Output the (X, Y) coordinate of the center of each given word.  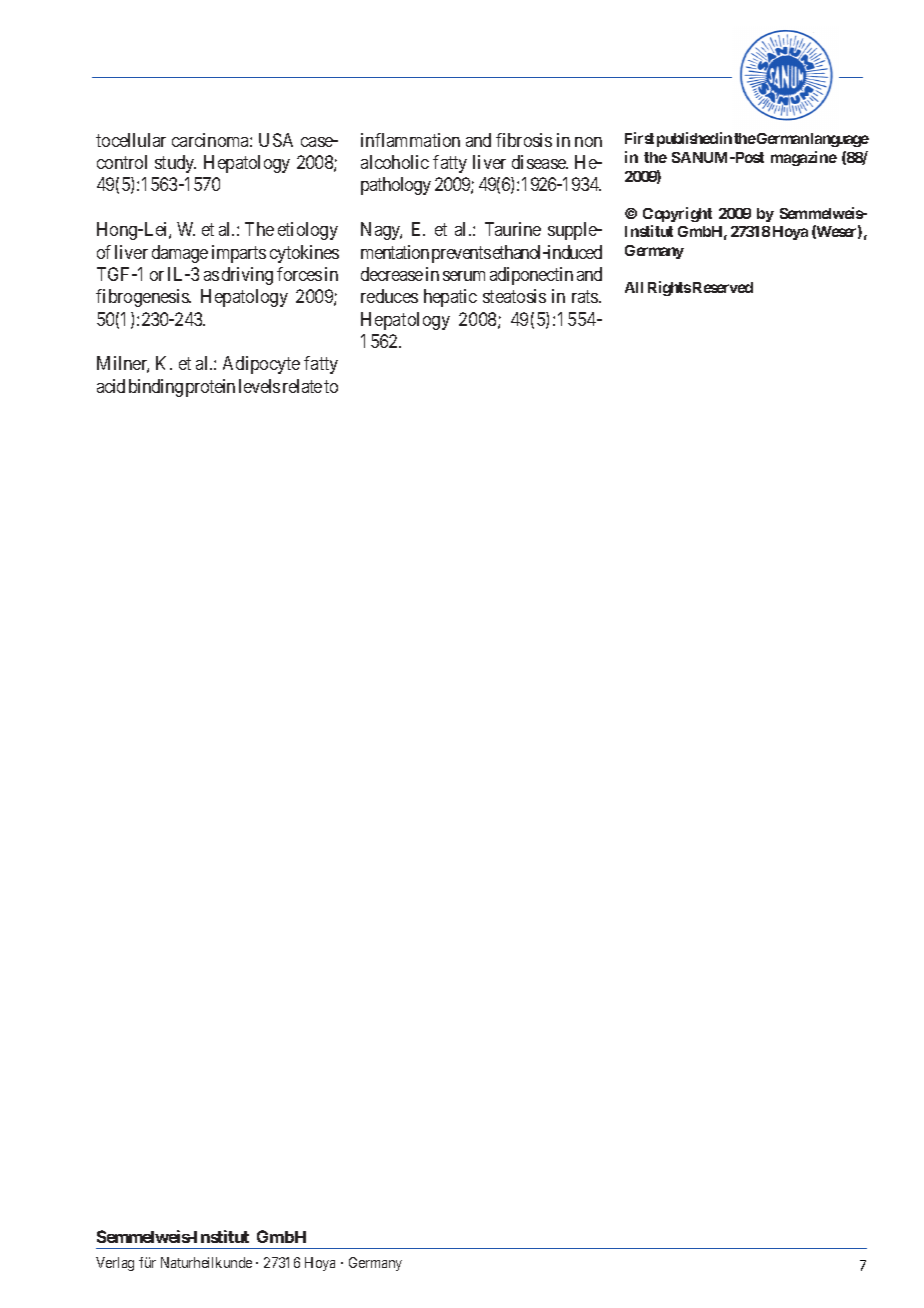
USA (276, 140)
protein (210, 388)
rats (586, 297)
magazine (804, 158)
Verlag (115, 1264)
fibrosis (524, 140)
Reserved (723, 287)
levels (259, 386)
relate (302, 386)
